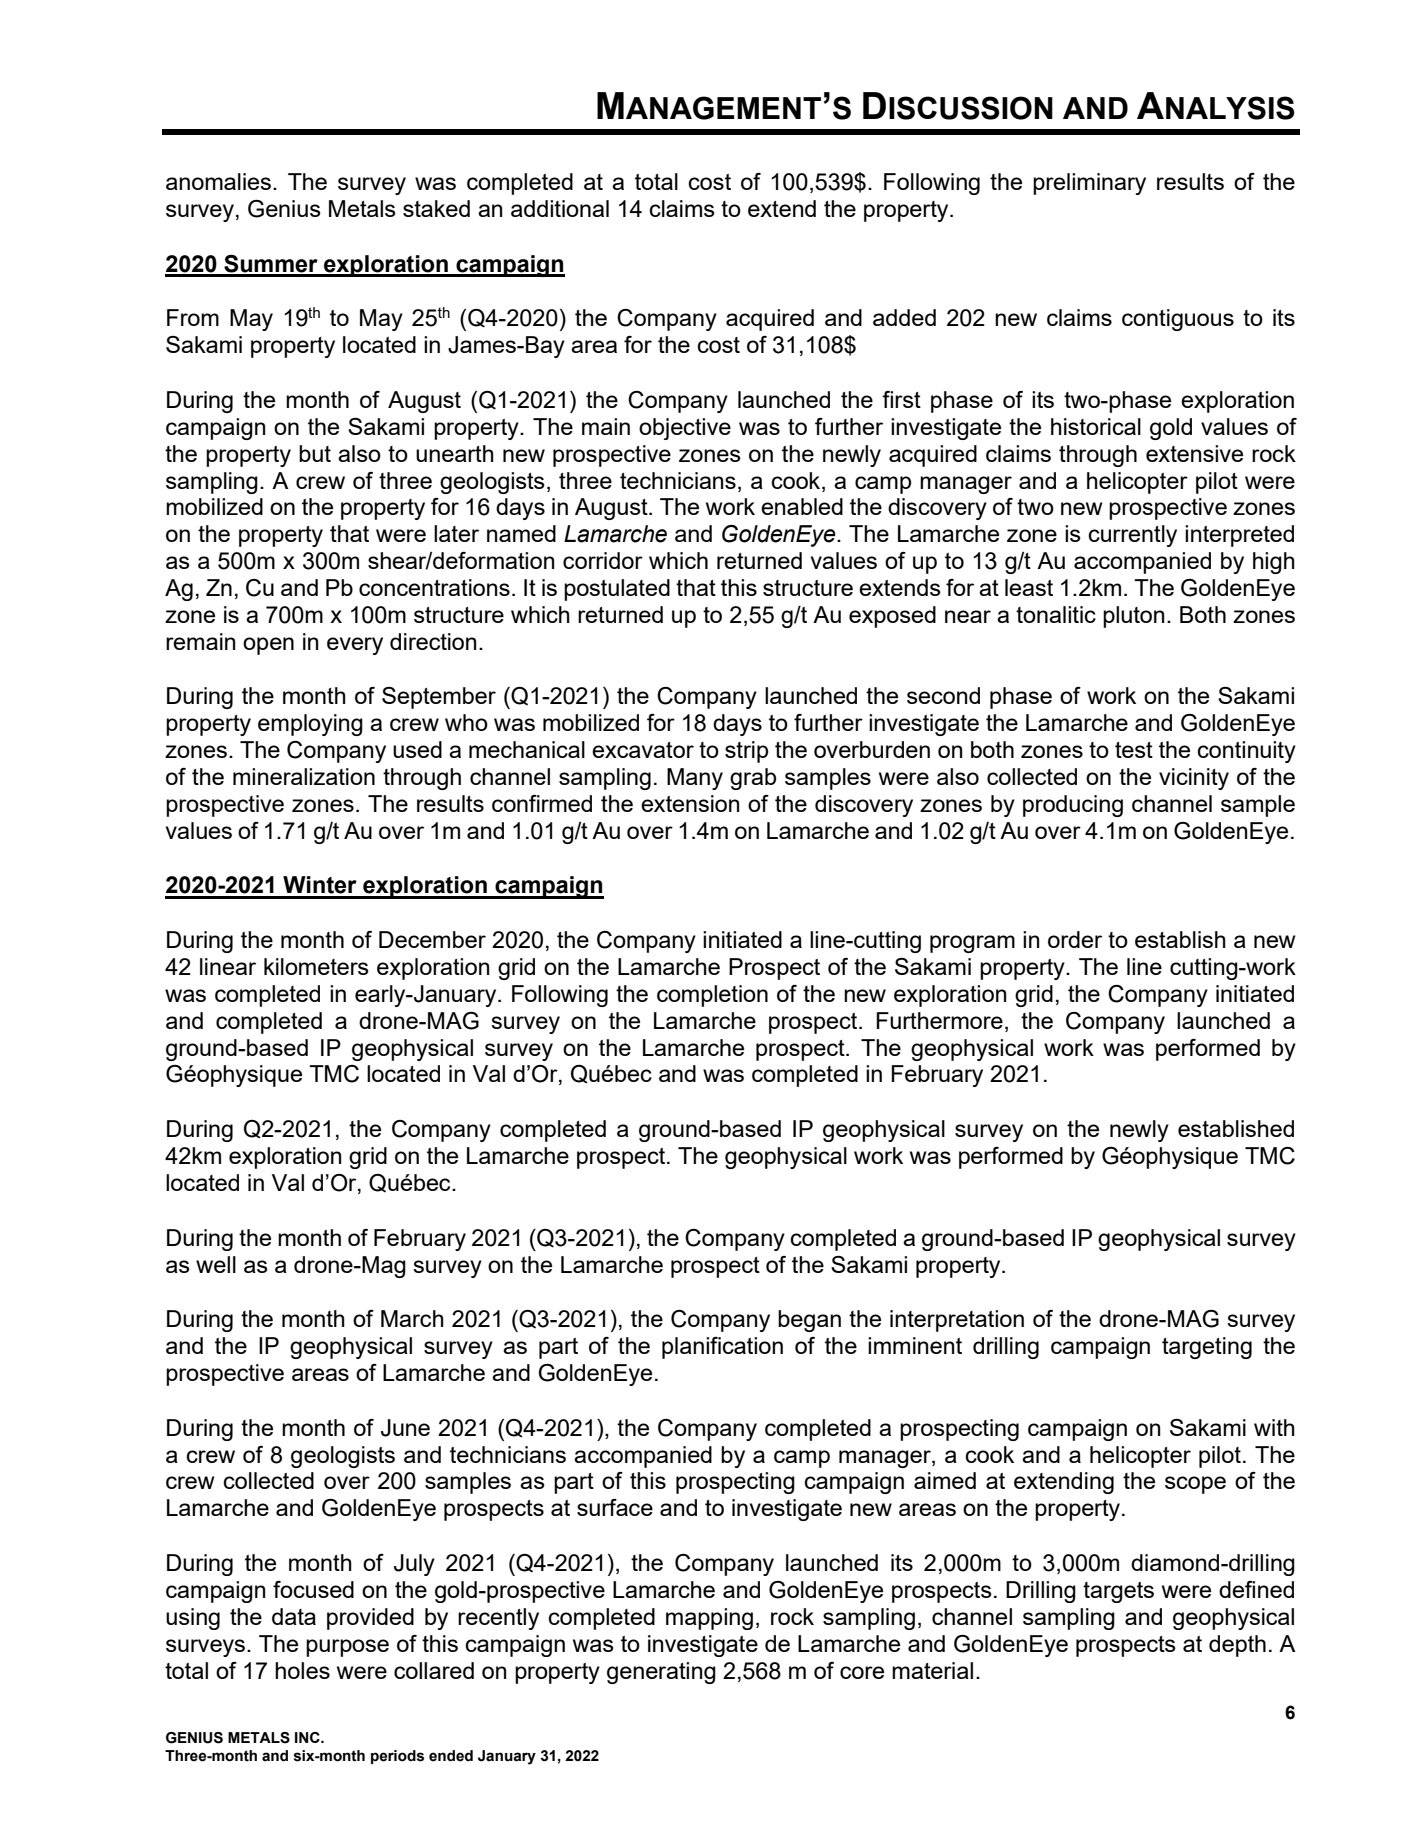  Describe the element at coordinates (1089, 184) in the image. I see `preliminary` at that location.
